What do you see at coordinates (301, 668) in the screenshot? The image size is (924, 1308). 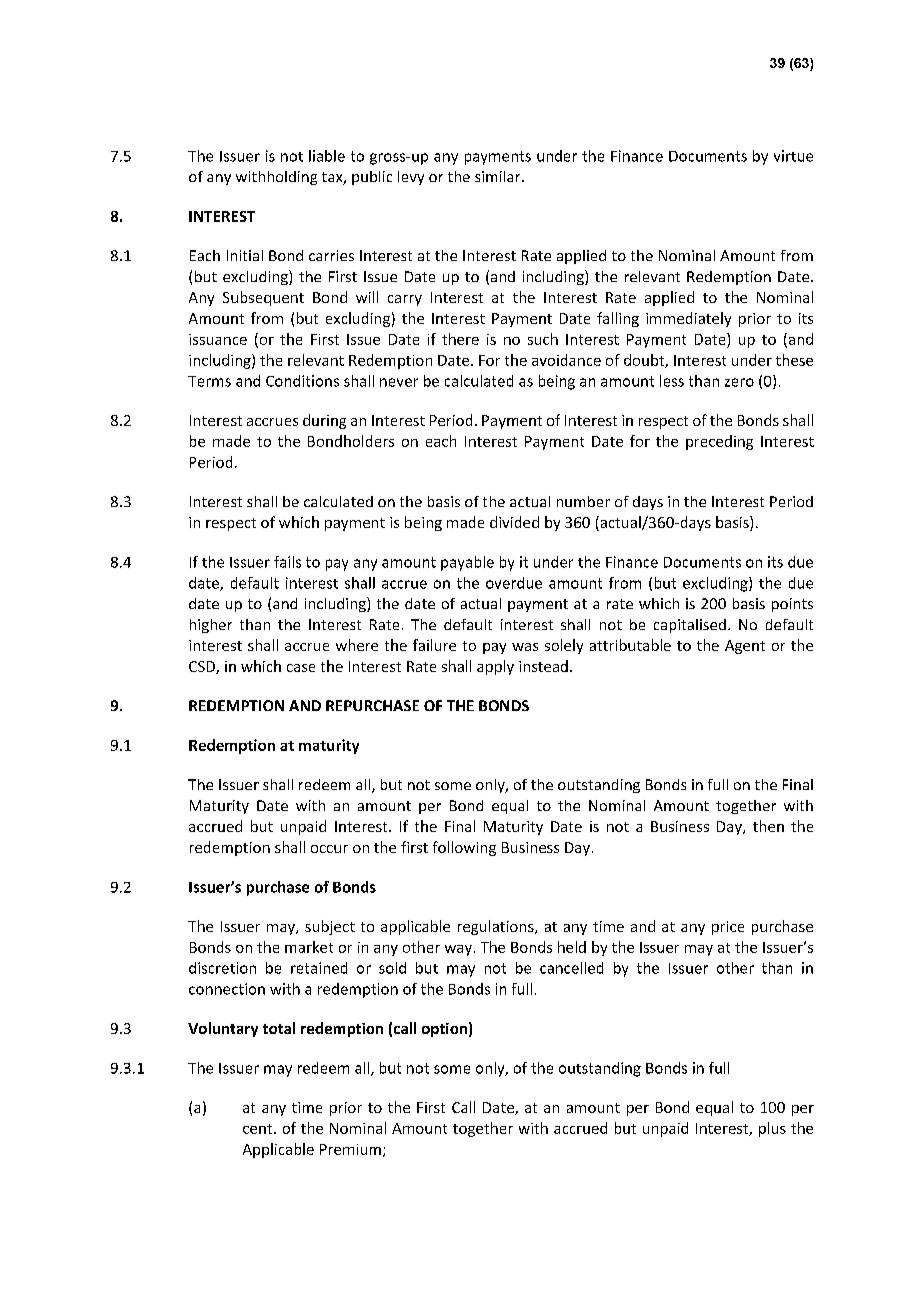 I see `case` at bounding box center [301, 668].
